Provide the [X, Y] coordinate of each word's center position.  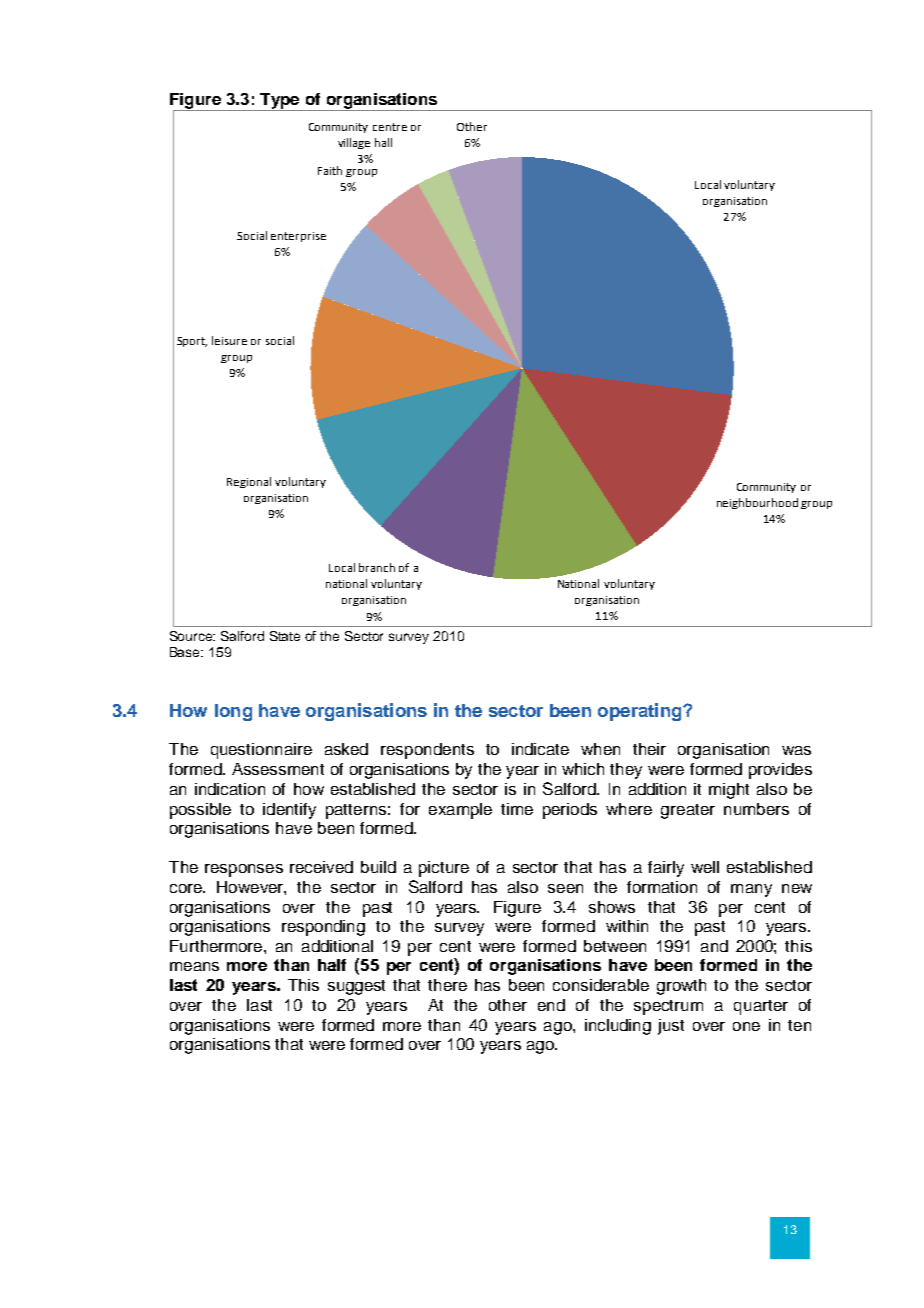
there [447, 985]
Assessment [278, 769]
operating [641, 712]
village [354, 143]
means [194, 966]
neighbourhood [757, 503]
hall [383, 142]
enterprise [298, 237]
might [729, 791]
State [285, 636]
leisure [229, 340]
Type [280, 102]
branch [377, 567]
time [517, 809]
